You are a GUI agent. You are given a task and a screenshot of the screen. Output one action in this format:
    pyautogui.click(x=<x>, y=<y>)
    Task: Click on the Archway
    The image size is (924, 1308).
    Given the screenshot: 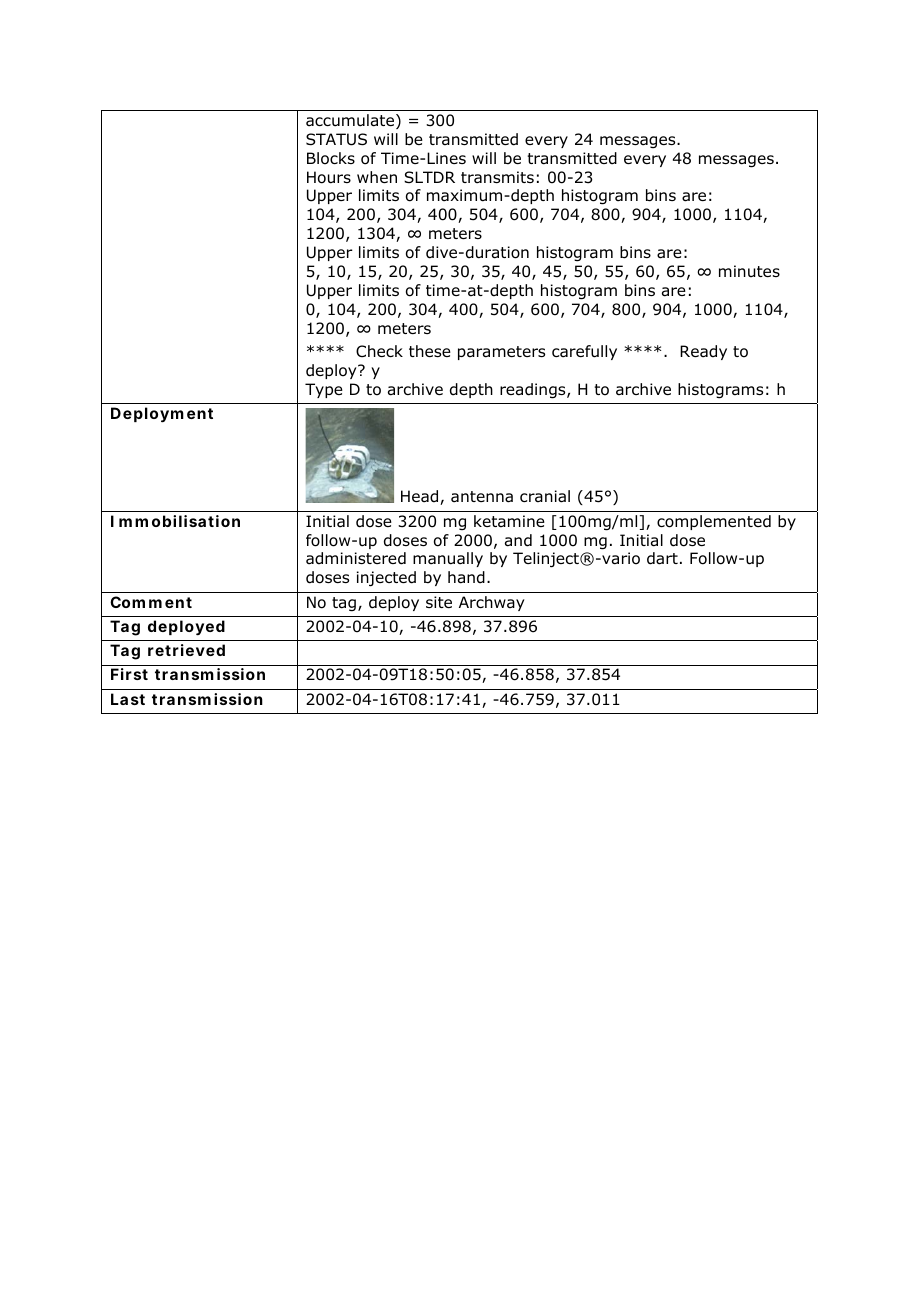 What is the action you would take?
    pyautogui.click(x=492, y=603)
